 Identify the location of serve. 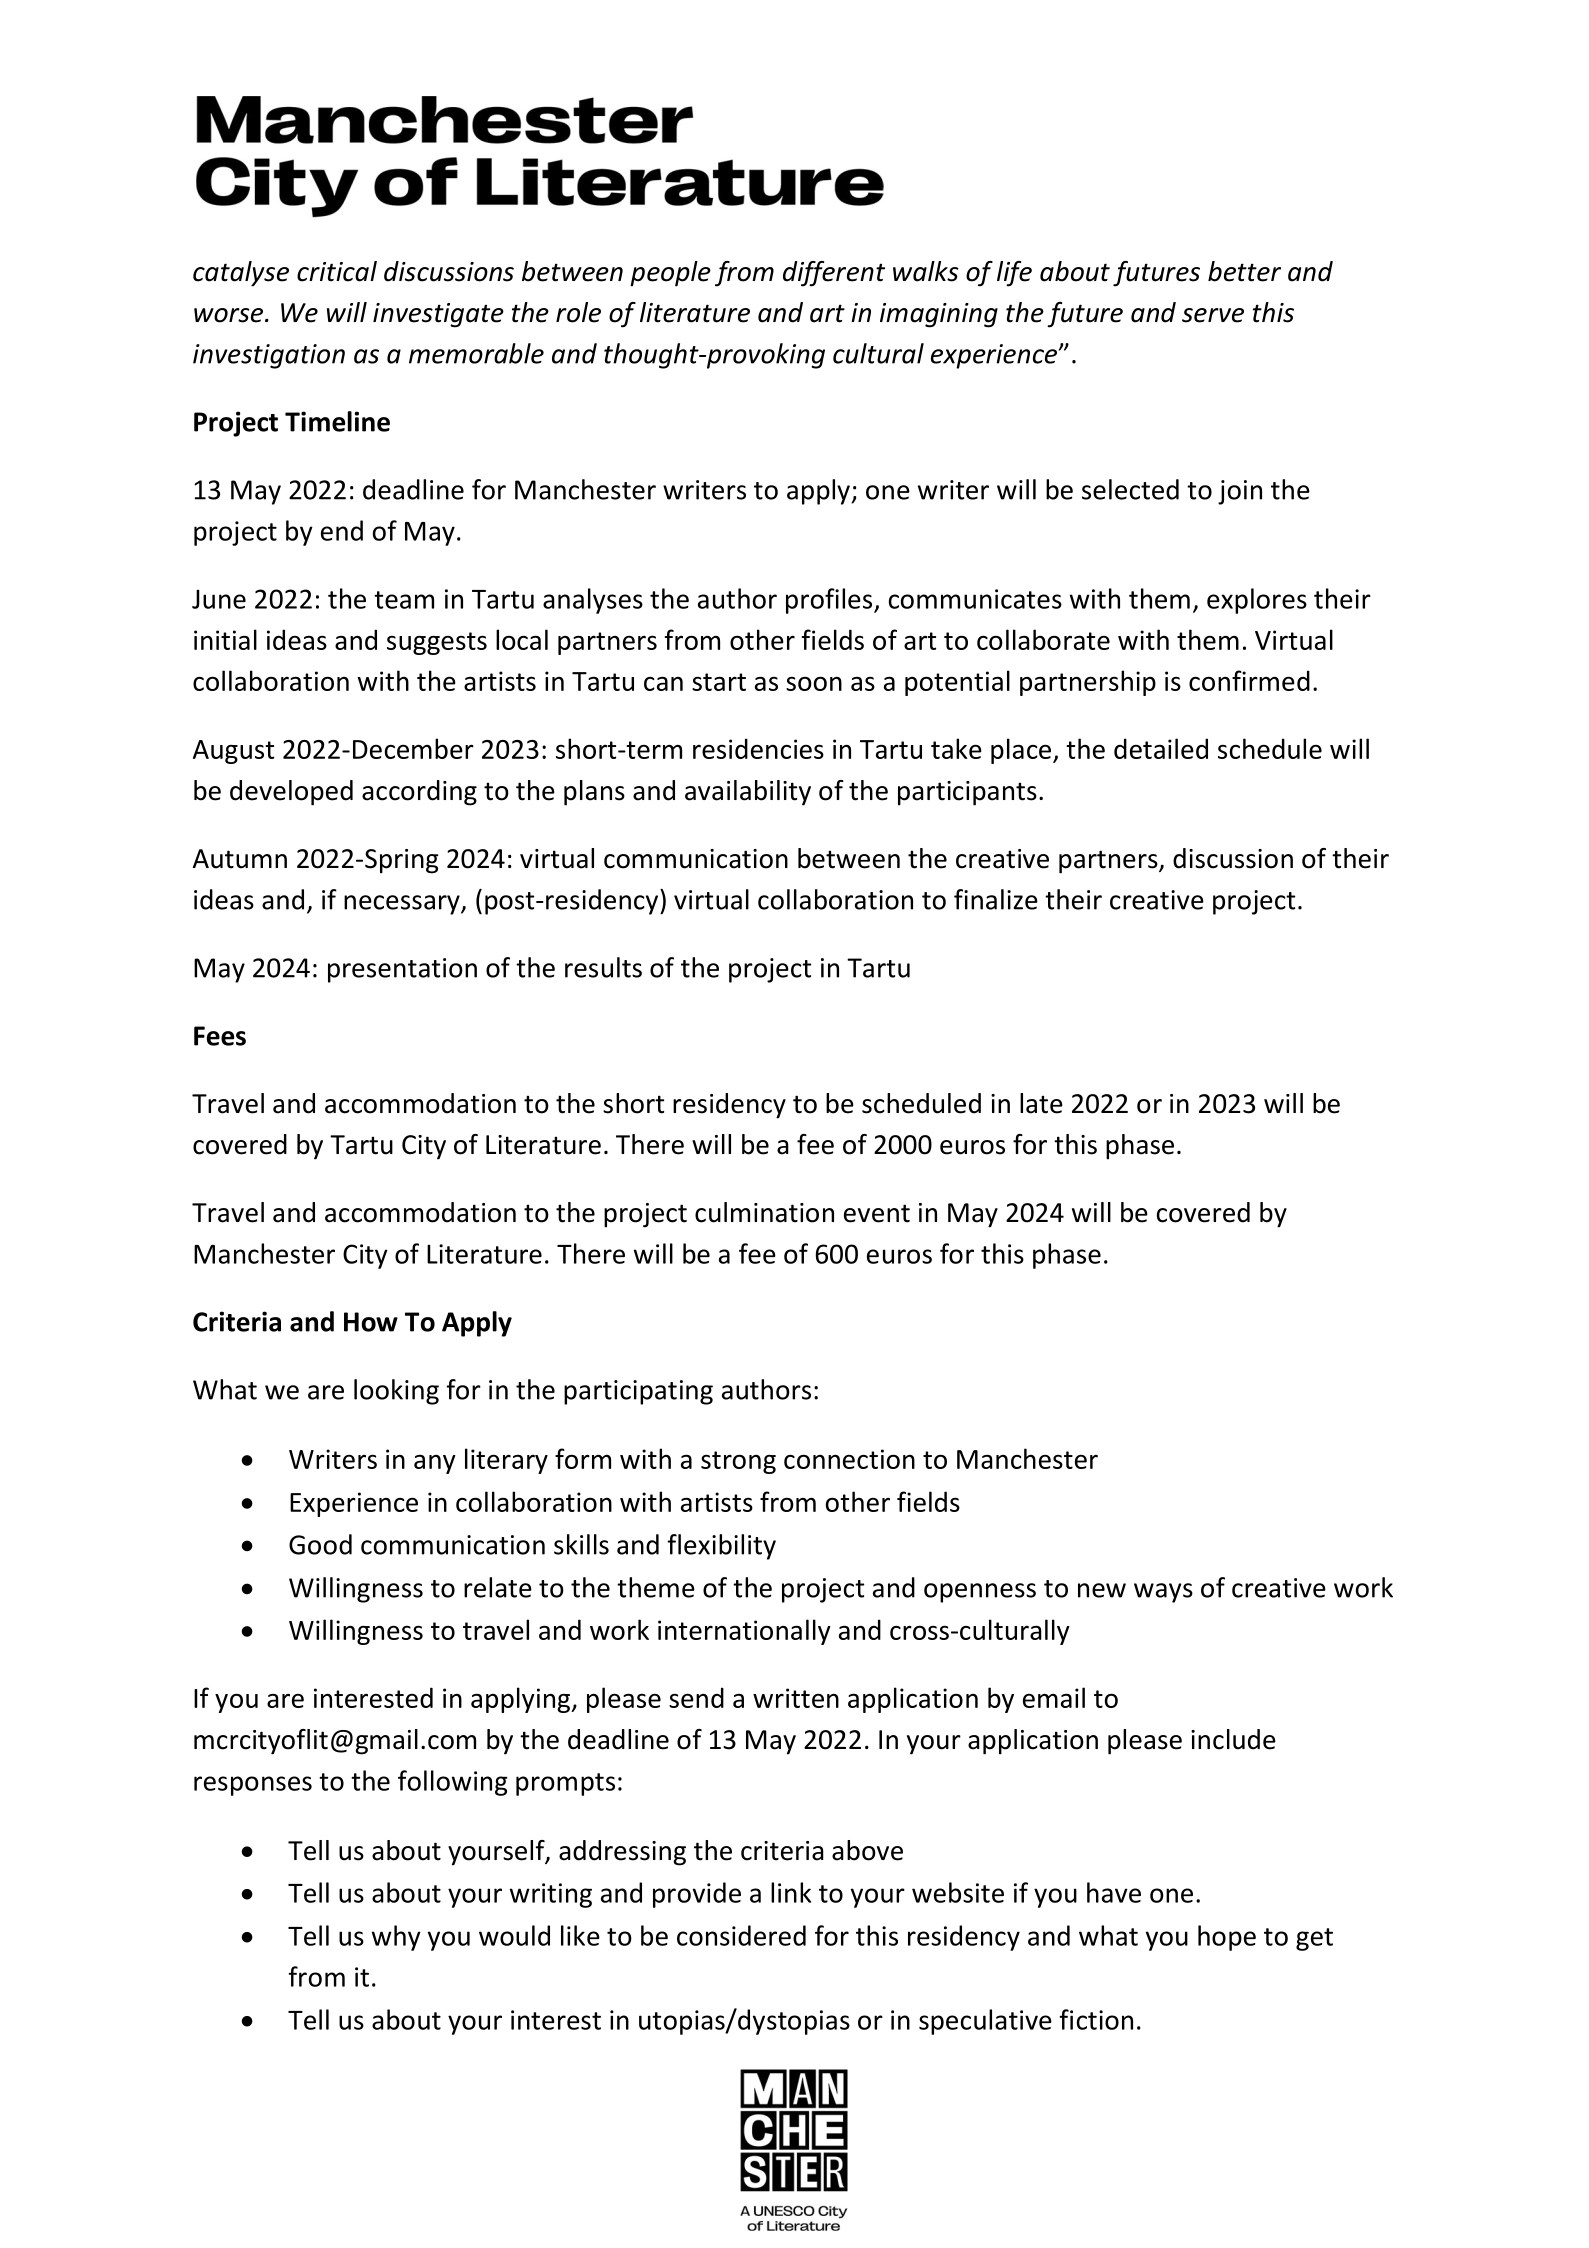
(1213, 315).
